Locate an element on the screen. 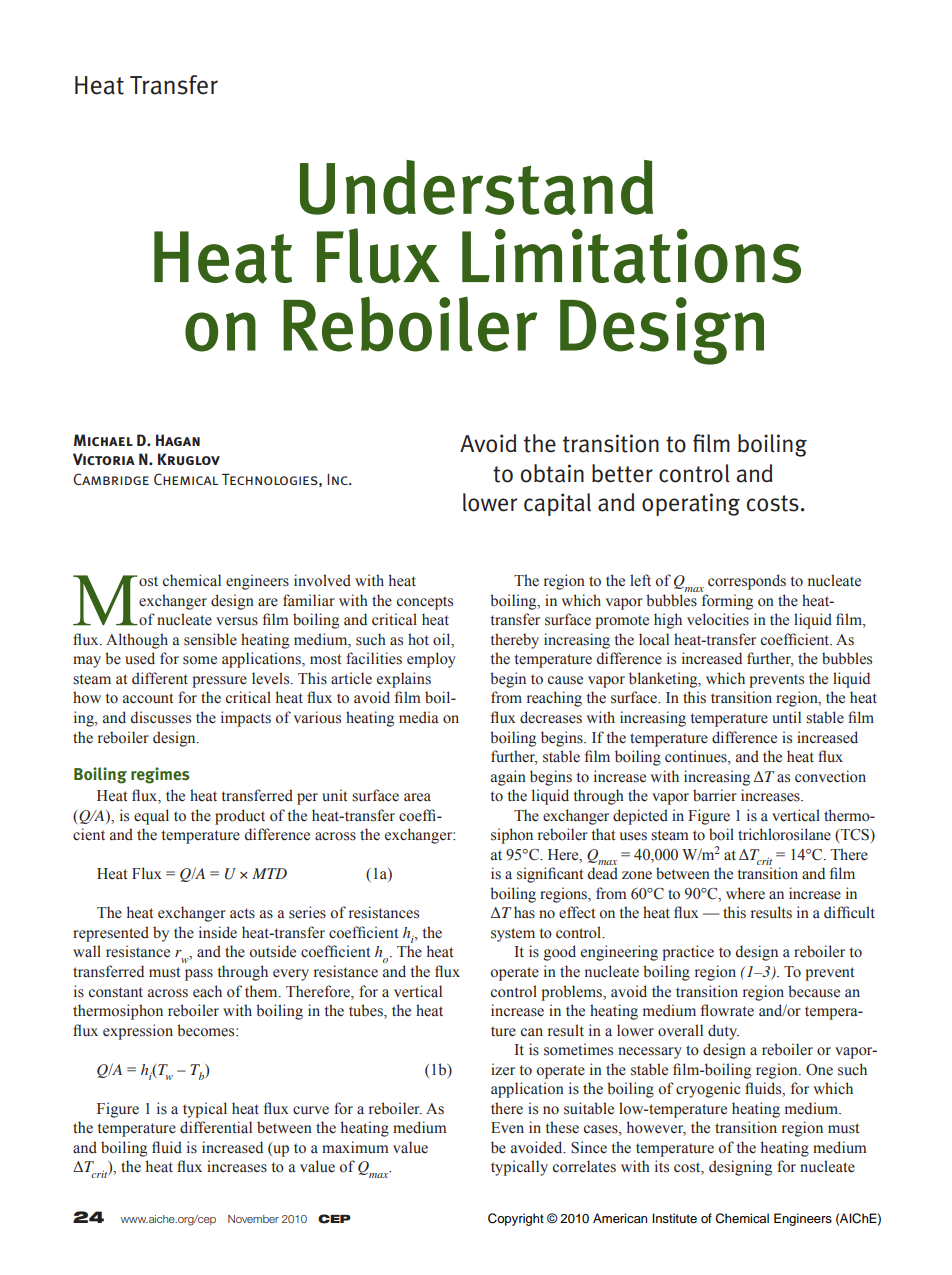  Institute is located at coordinates (674, 1218).
